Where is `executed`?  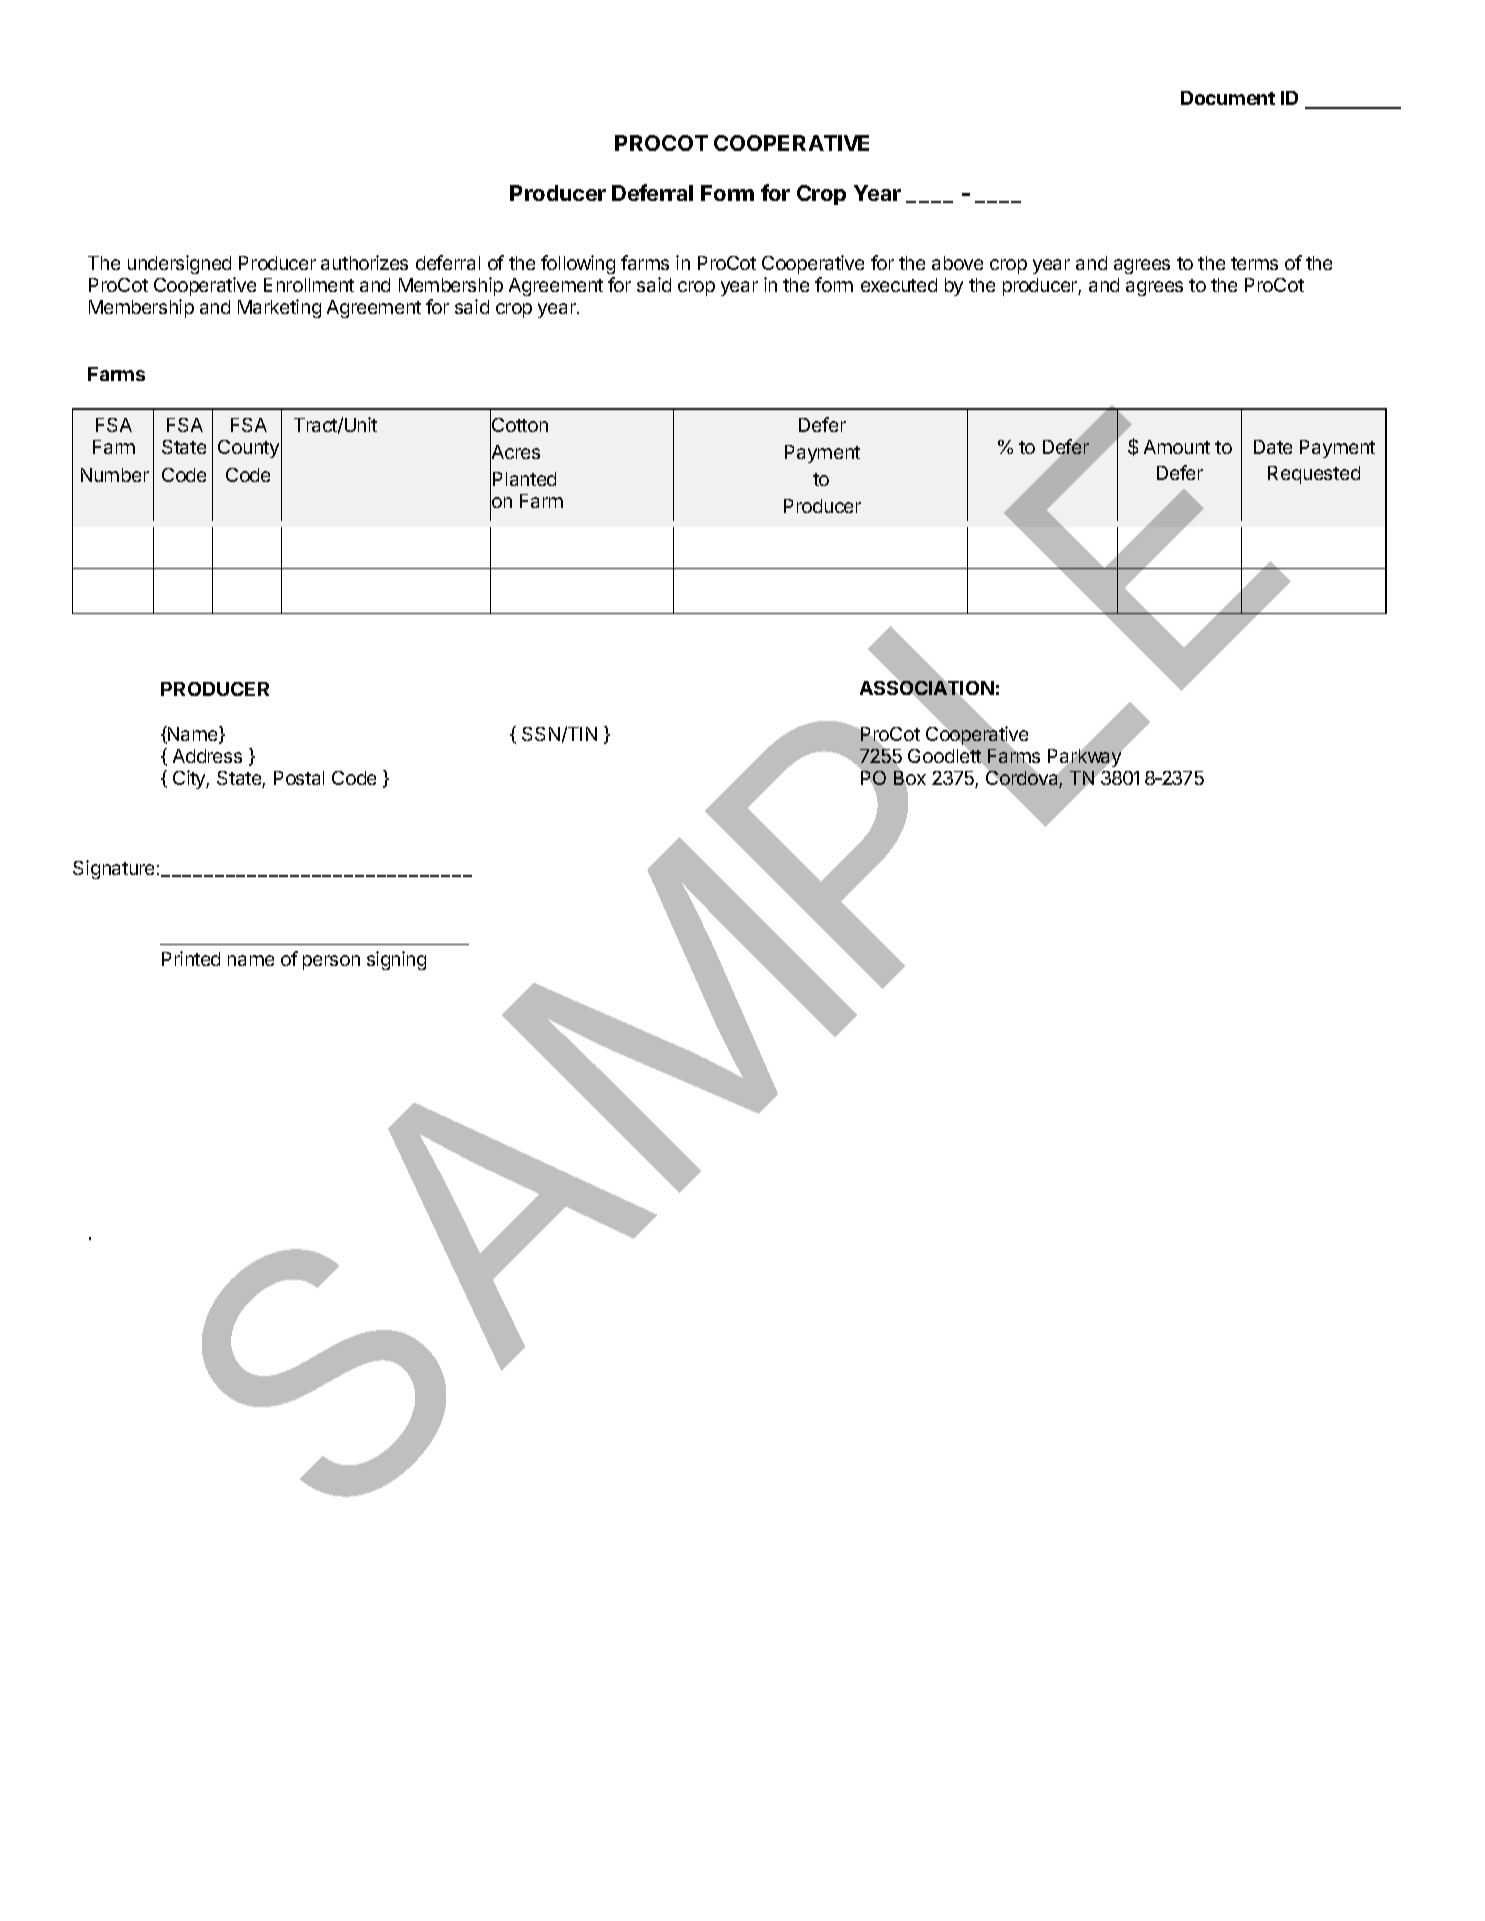
executed is located at coordinates (899, 285).
